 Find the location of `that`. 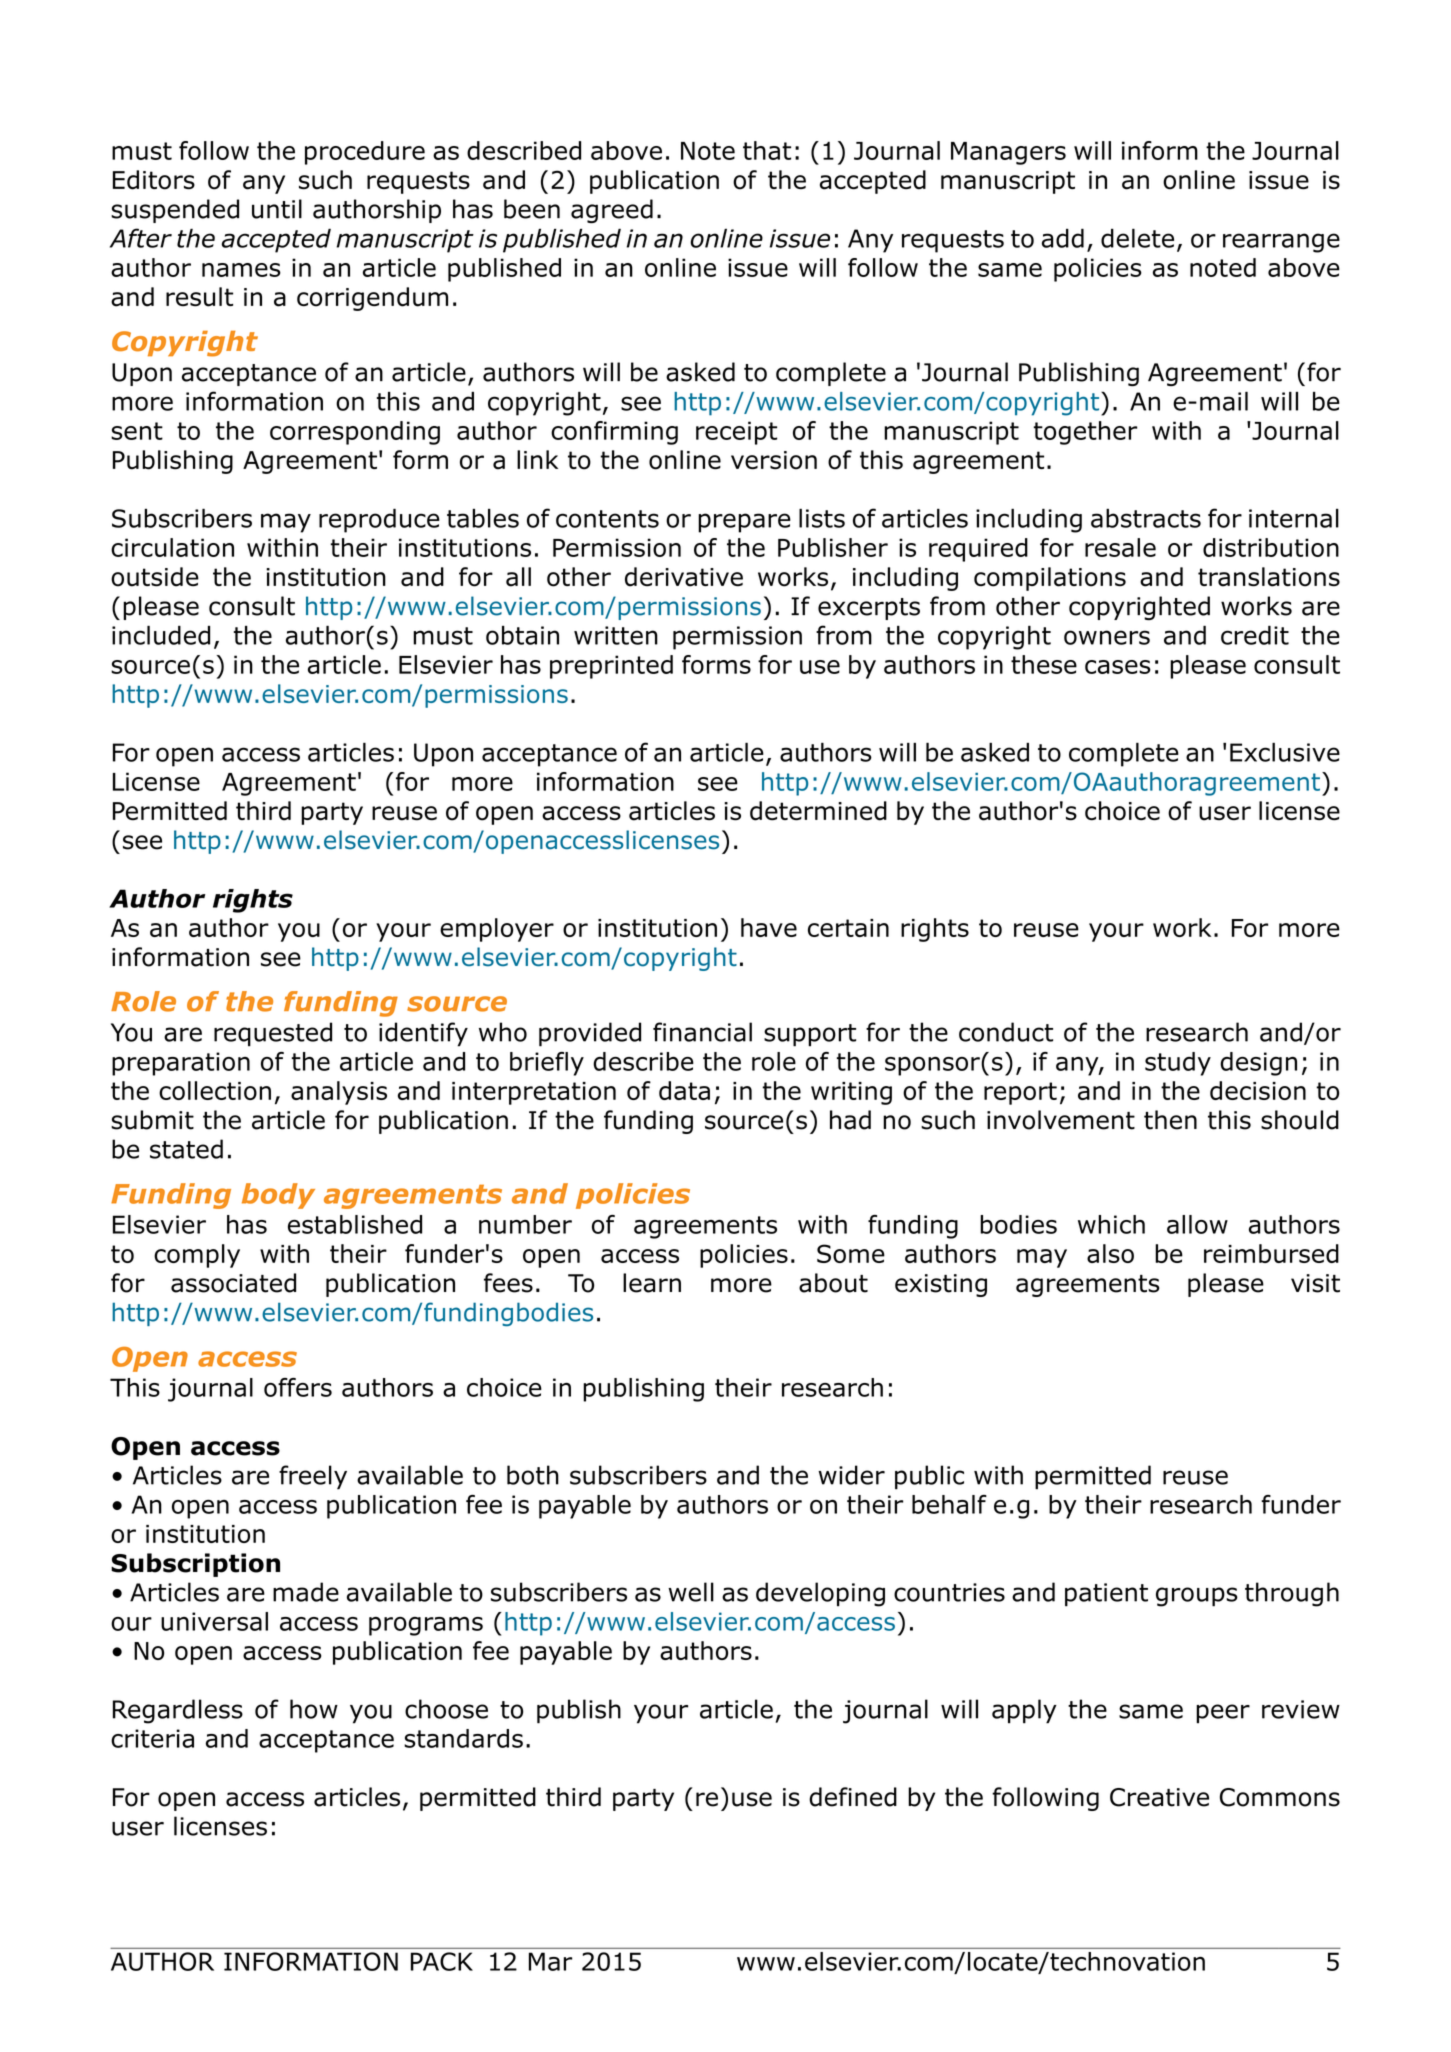

that is located at coordinates (767, 150).
